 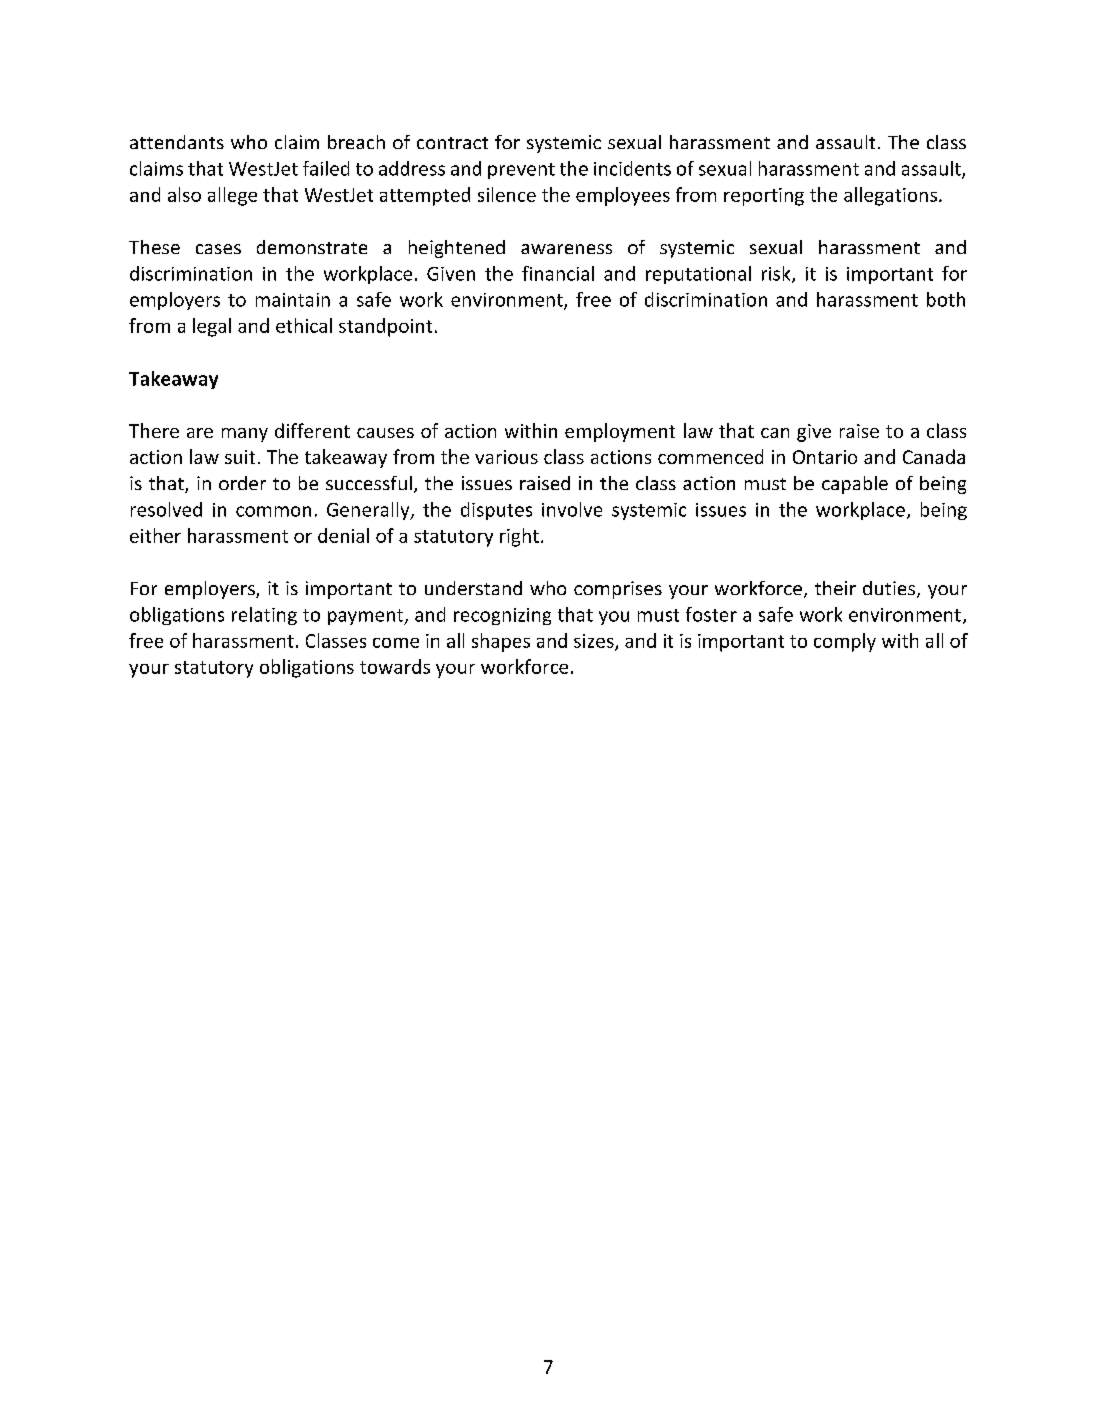 What do you see at coordinates (521, 171) in the document?
I see `prevent` at bounding box center [521, 171].
